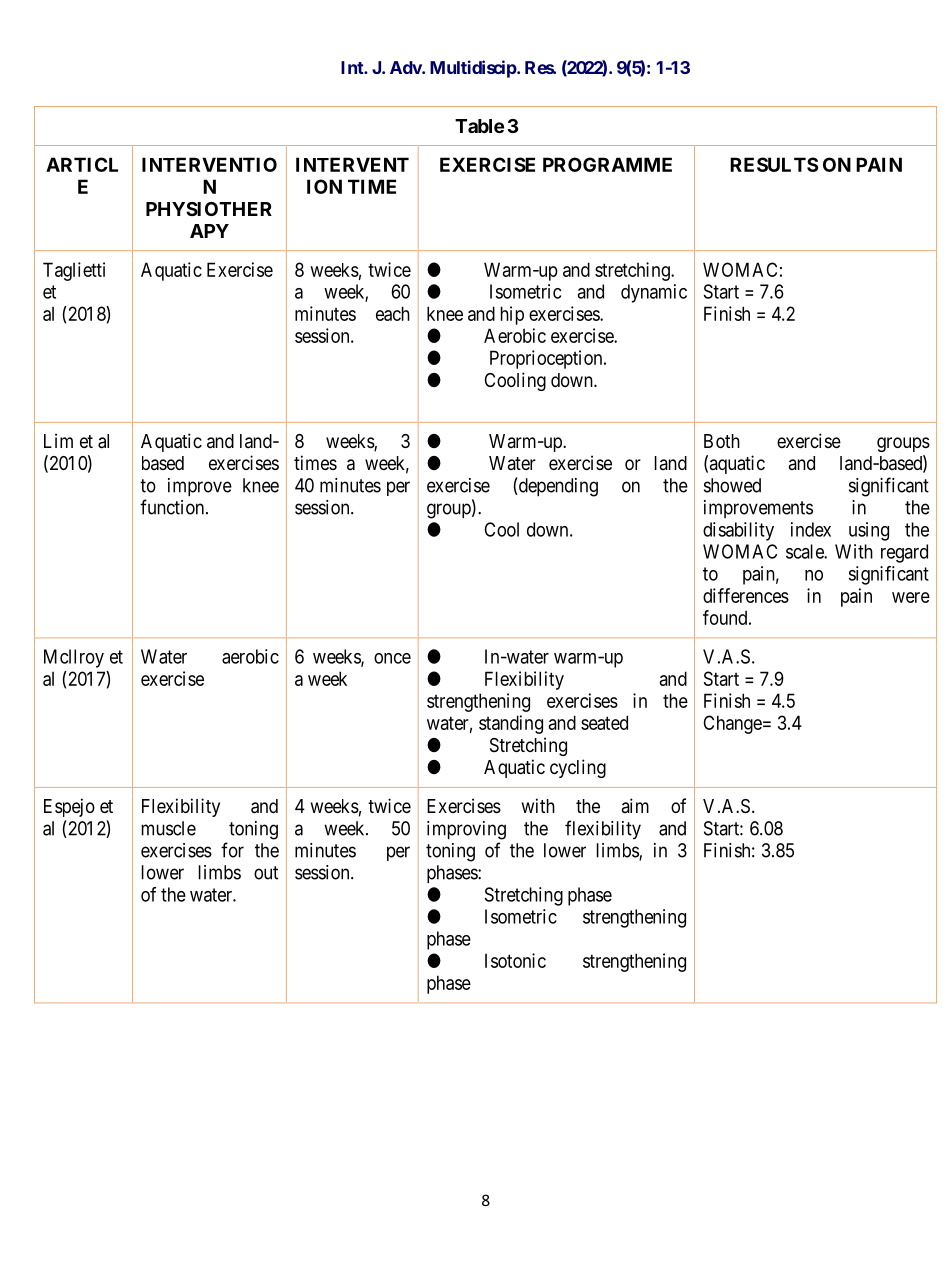 The width and height of the page is (952, 1268). Describe the element at coordinates (69, 807) in the page. I see `Espejo` at that location.
